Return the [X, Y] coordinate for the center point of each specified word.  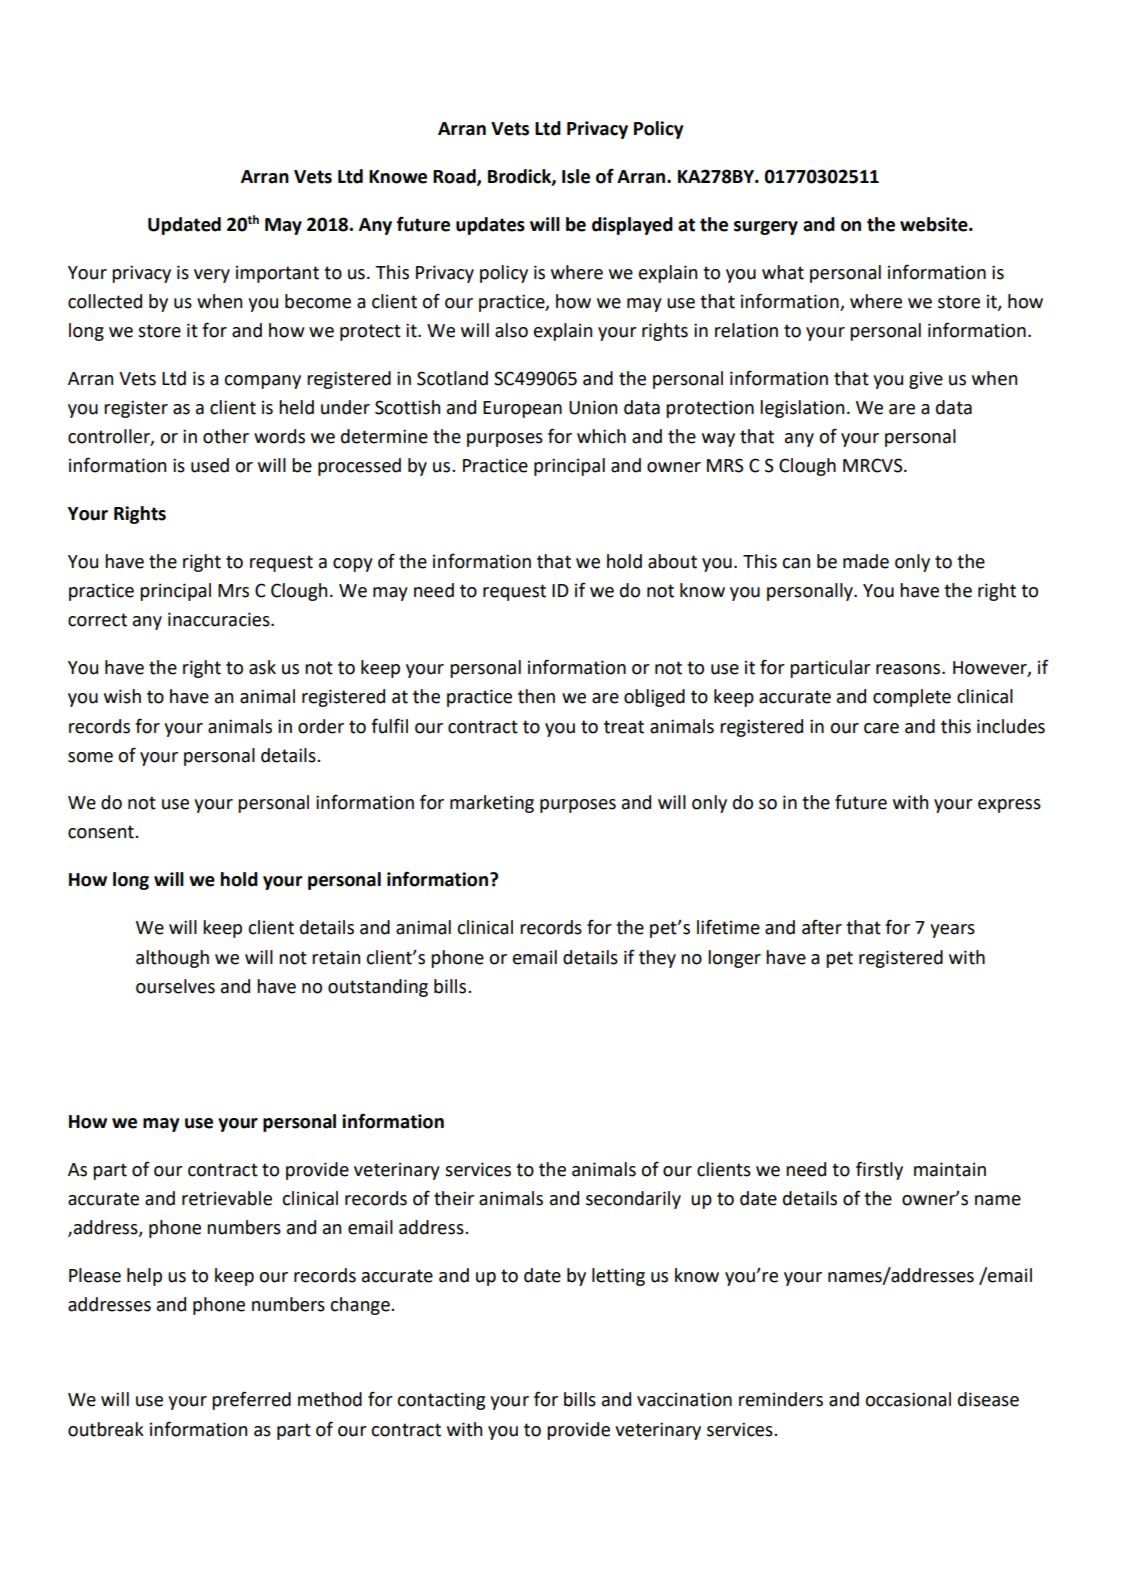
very [212, 276]
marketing [492, 804]
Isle [576, 176]
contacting [441, 1401]
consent [102, 832]
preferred [251, 1400]
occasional [908, 1399]
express [1009, 806]
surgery [766, 228]
